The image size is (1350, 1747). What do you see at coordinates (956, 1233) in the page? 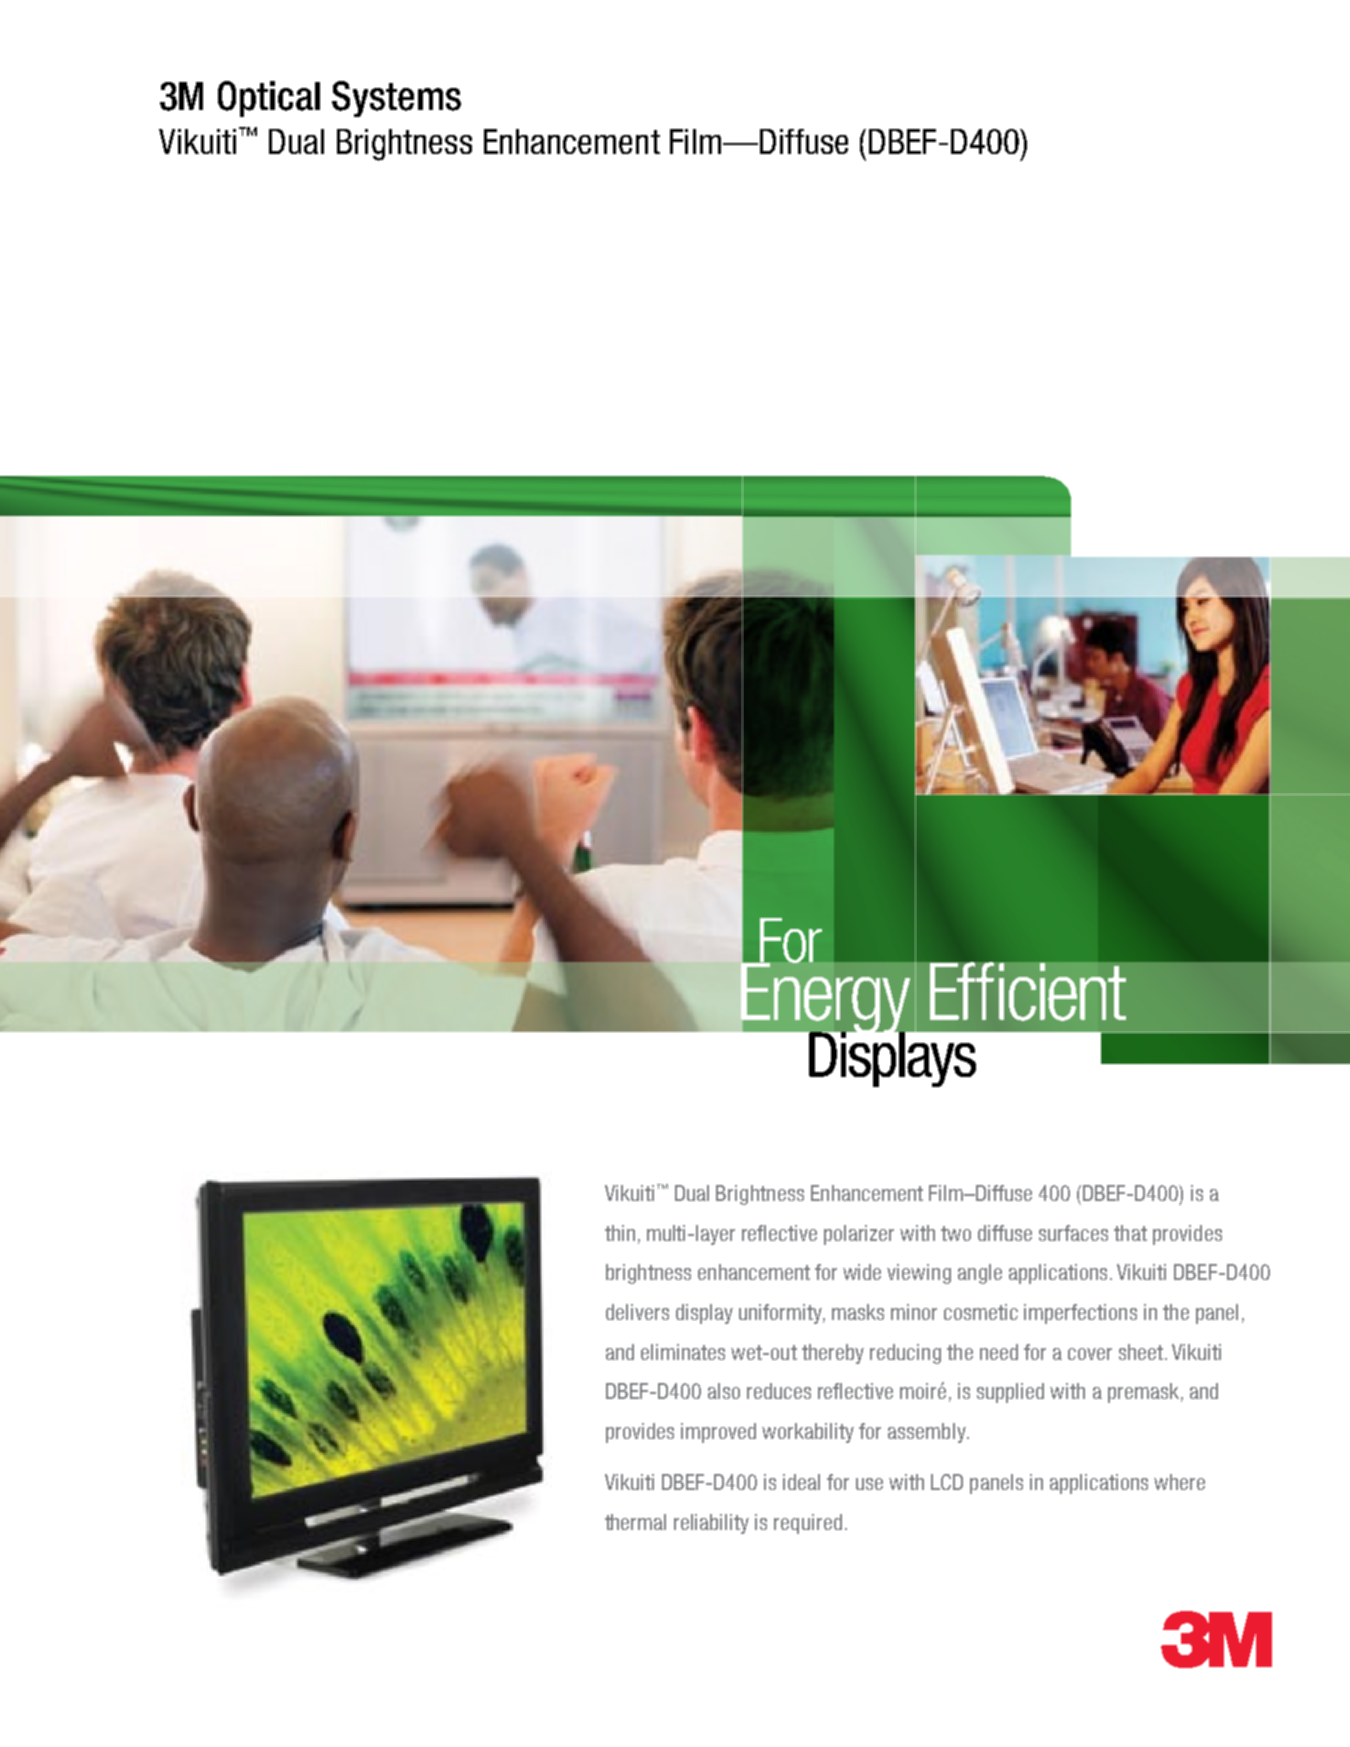
I see `two` at bounding box center [956, 1233].
